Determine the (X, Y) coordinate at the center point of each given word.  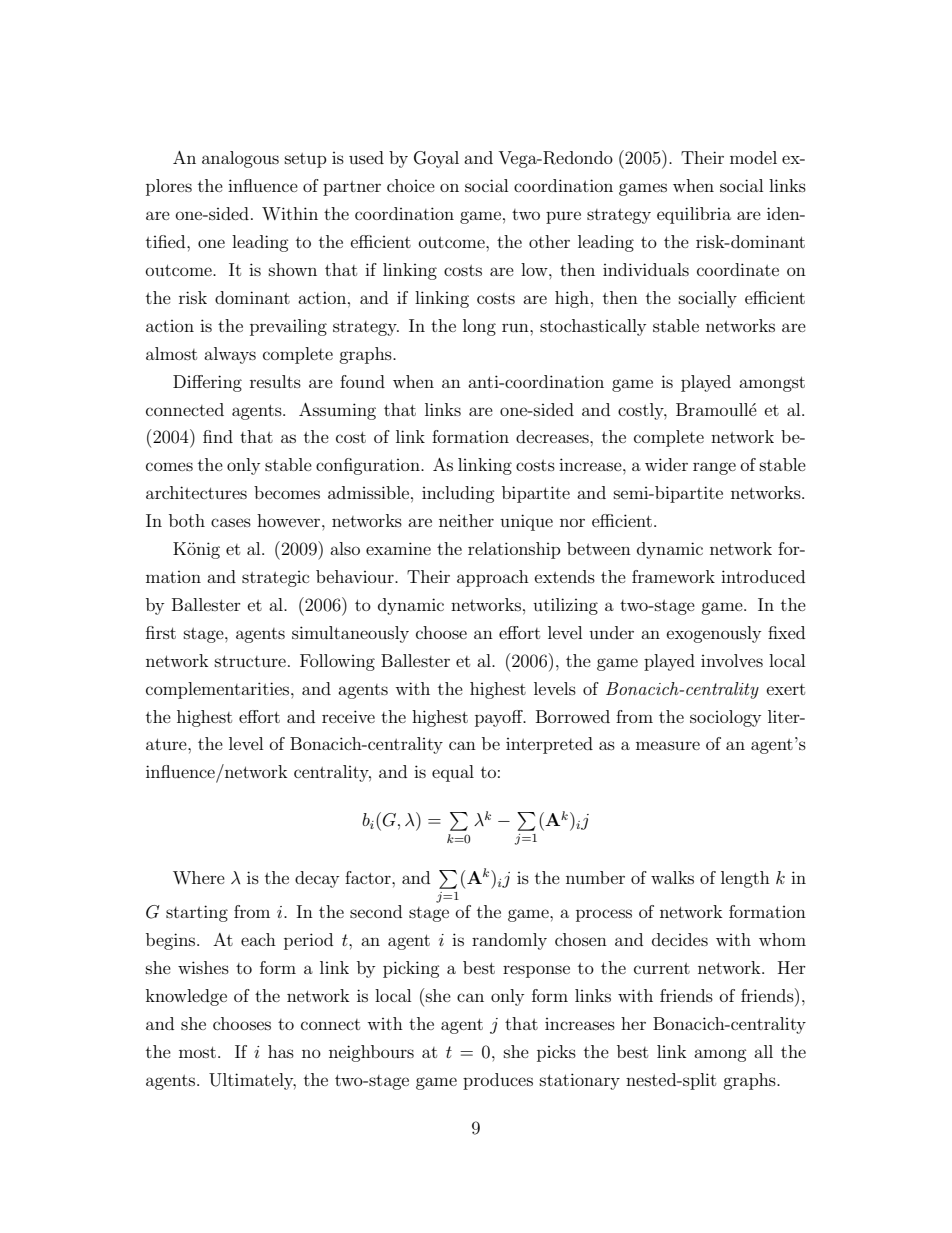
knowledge (186, 997)
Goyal (436, 159)
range (714, 468)
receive (348, 716)
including (458, 494)
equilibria (694, 215)
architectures (196, 492)
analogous (240, 159)
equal (453, 773)
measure (668, 745)
